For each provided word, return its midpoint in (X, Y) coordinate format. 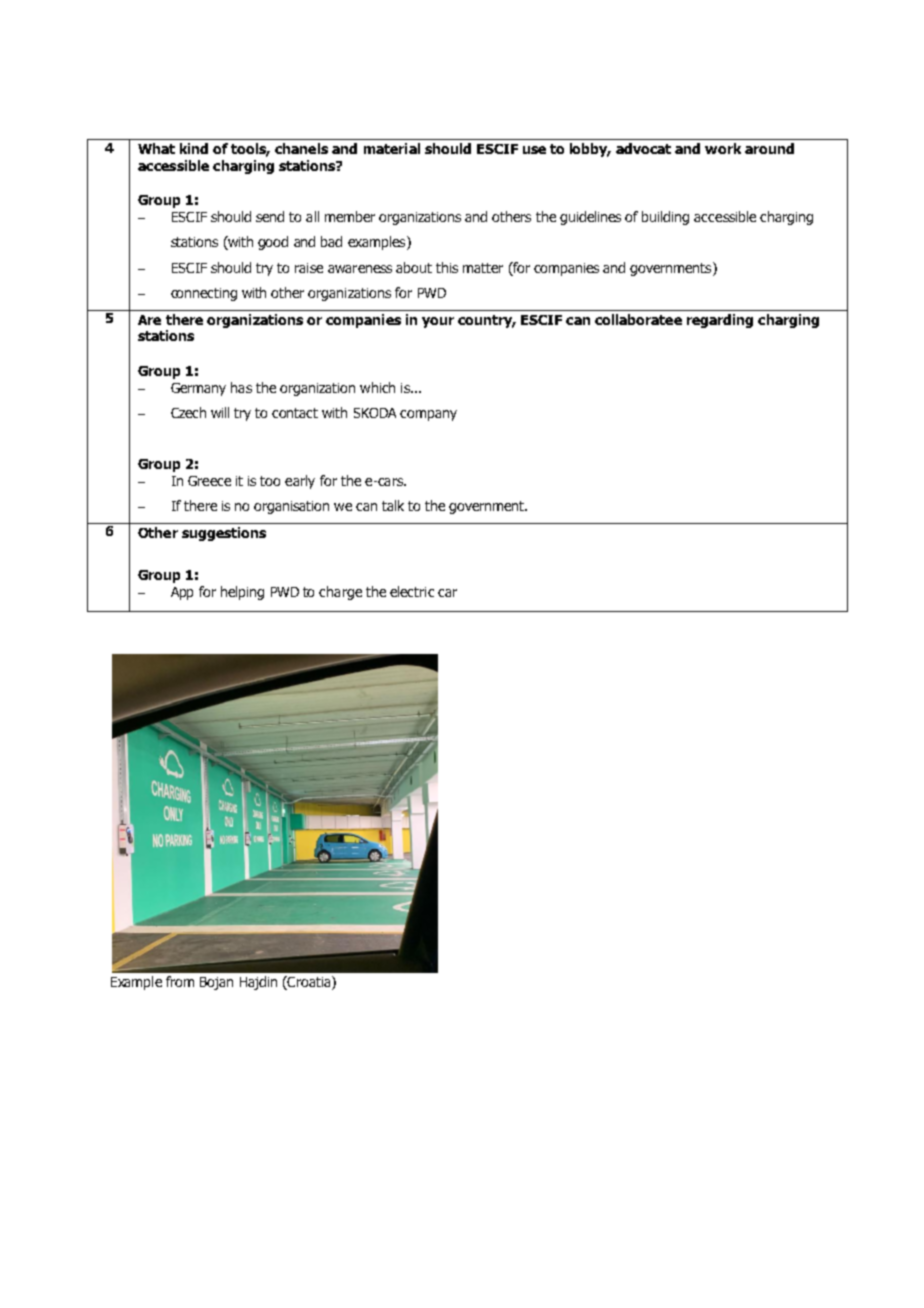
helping (242, 593)
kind (194, 148)
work (723, 148)
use (534, 150)
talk (393, 505)
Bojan (216, 983)
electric (412, 591)
